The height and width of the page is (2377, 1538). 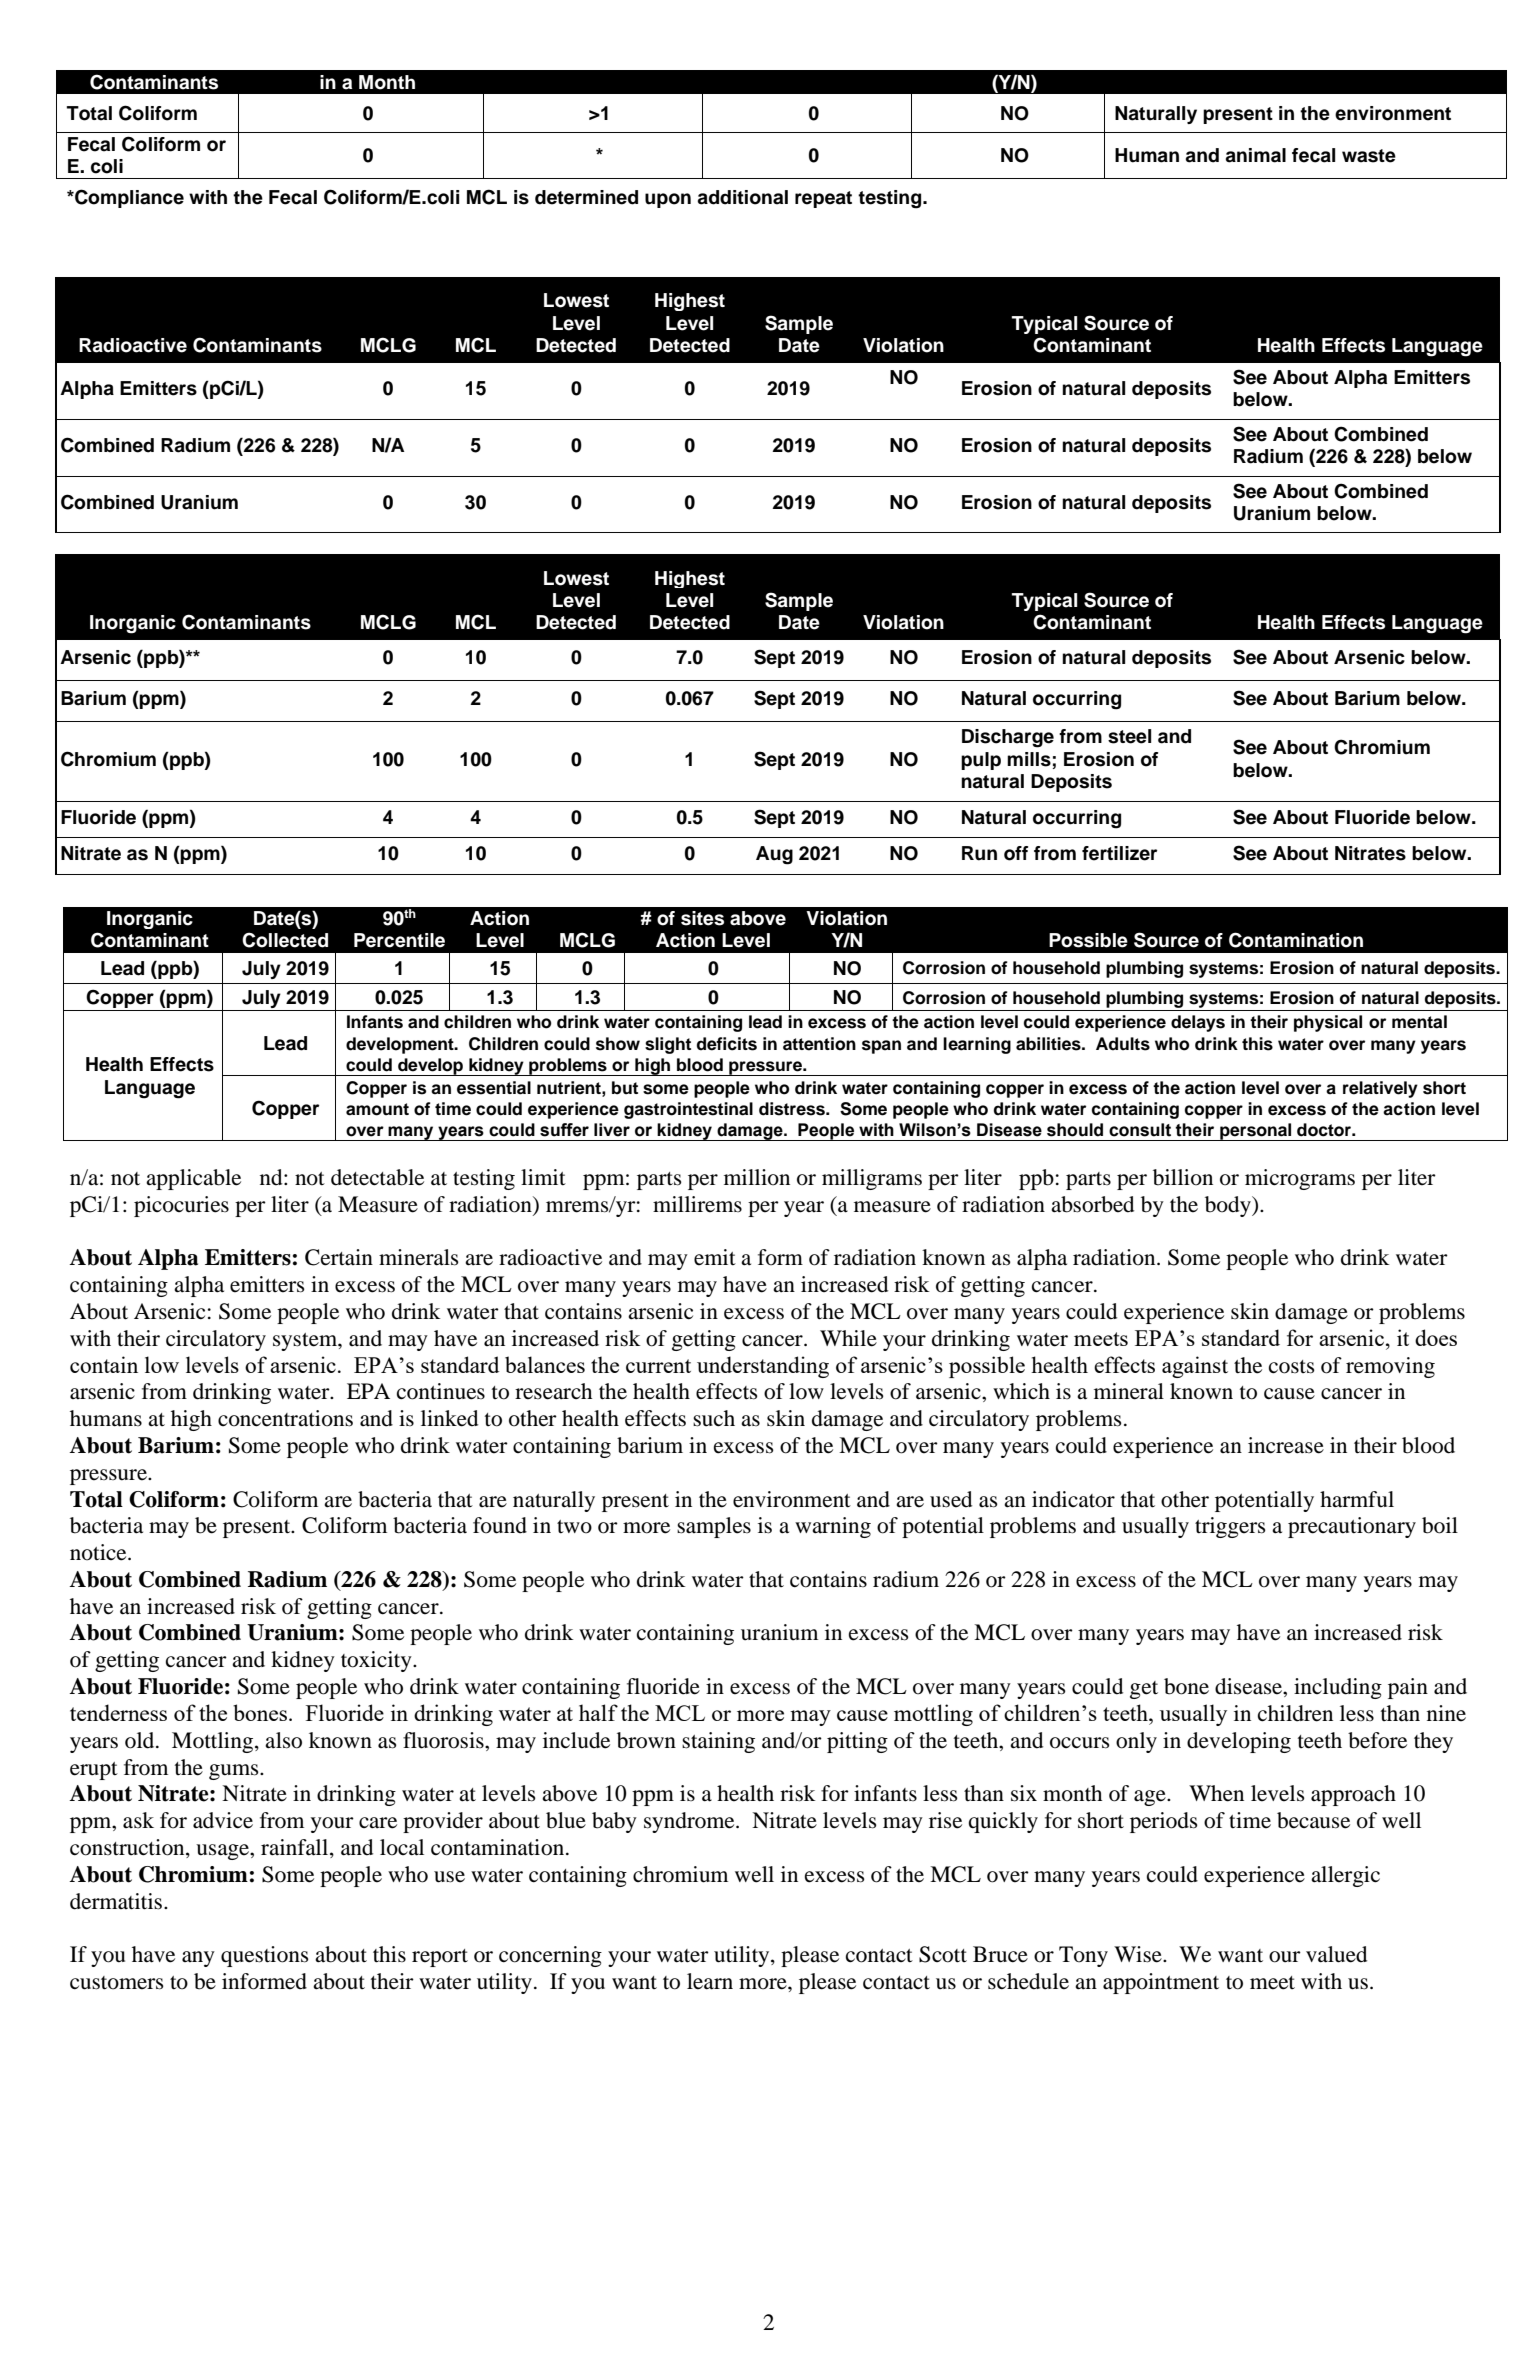 What do you see at coordinates (1129, 736) in the page?
I see `steel` at bounding box center [1129, 736].
